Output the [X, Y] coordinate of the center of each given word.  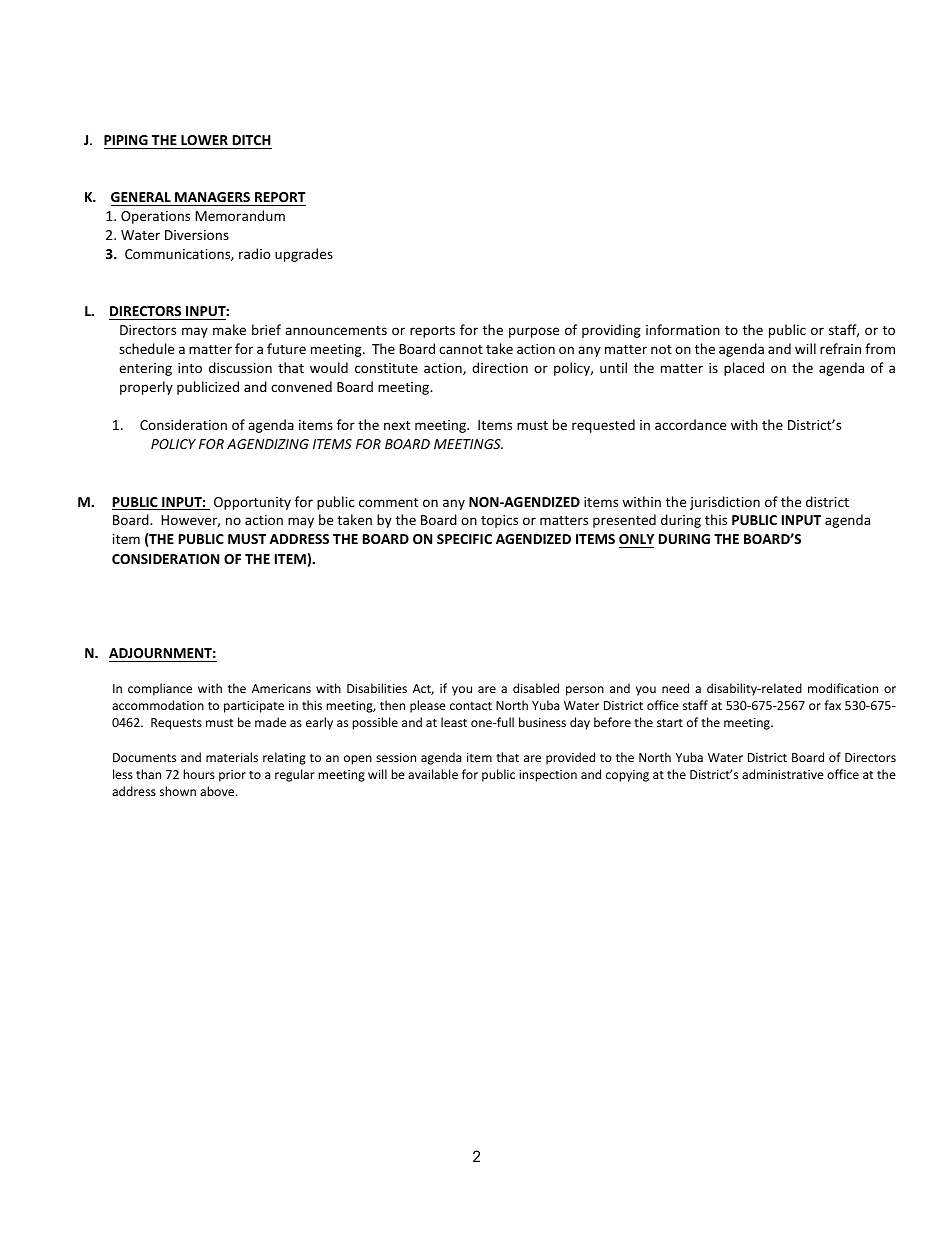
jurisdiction [725, 503]
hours [199, 774]
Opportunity [252, 503]
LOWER [204, 142]
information [683, 329]
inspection [548, 776]
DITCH [251, 142]
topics [499, 521]
